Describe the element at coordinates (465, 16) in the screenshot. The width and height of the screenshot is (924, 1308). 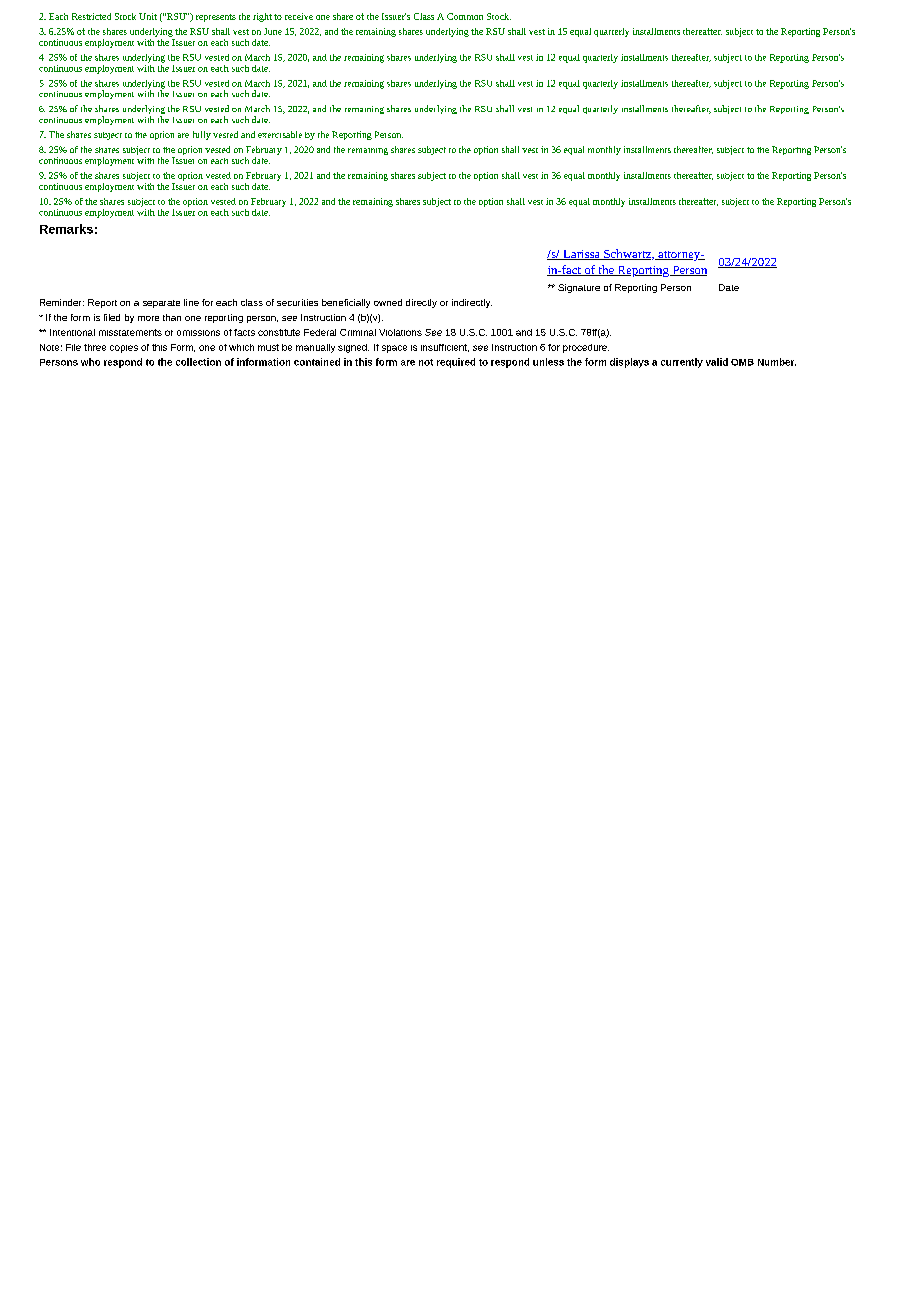
I see `Common` at that location.
